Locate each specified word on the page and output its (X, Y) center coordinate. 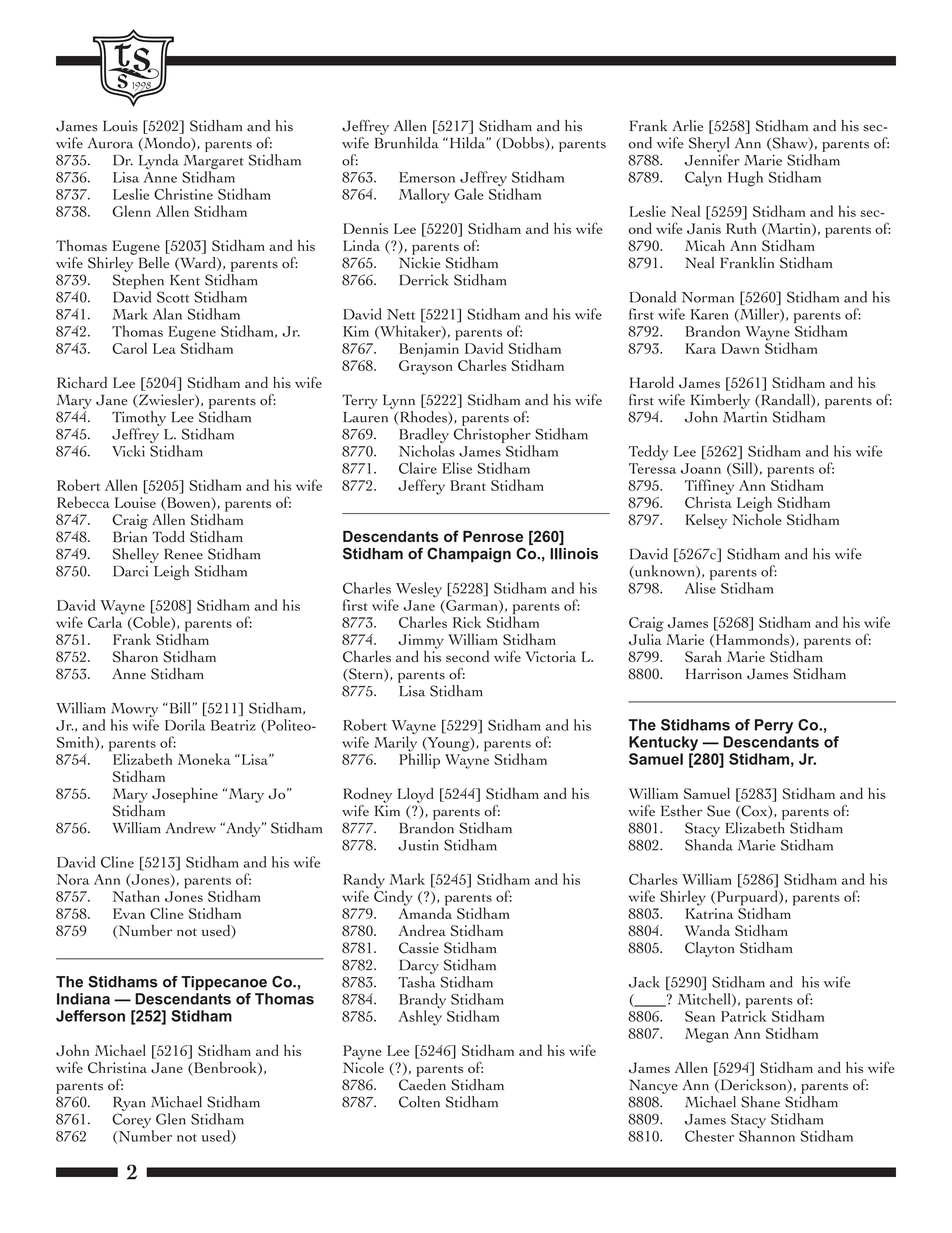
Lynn (399, 401)
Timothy (139, 418)
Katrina (709, 913)
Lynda (159, 161)
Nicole (363, 1066)
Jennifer (712, 160)
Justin (418, 845)
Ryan (129, 1103)
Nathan (136, 896)
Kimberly (720, 401)
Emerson (427, 177)
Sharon (135, 657)
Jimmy (421, 641)
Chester (709, 1136)
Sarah (703, 657)
